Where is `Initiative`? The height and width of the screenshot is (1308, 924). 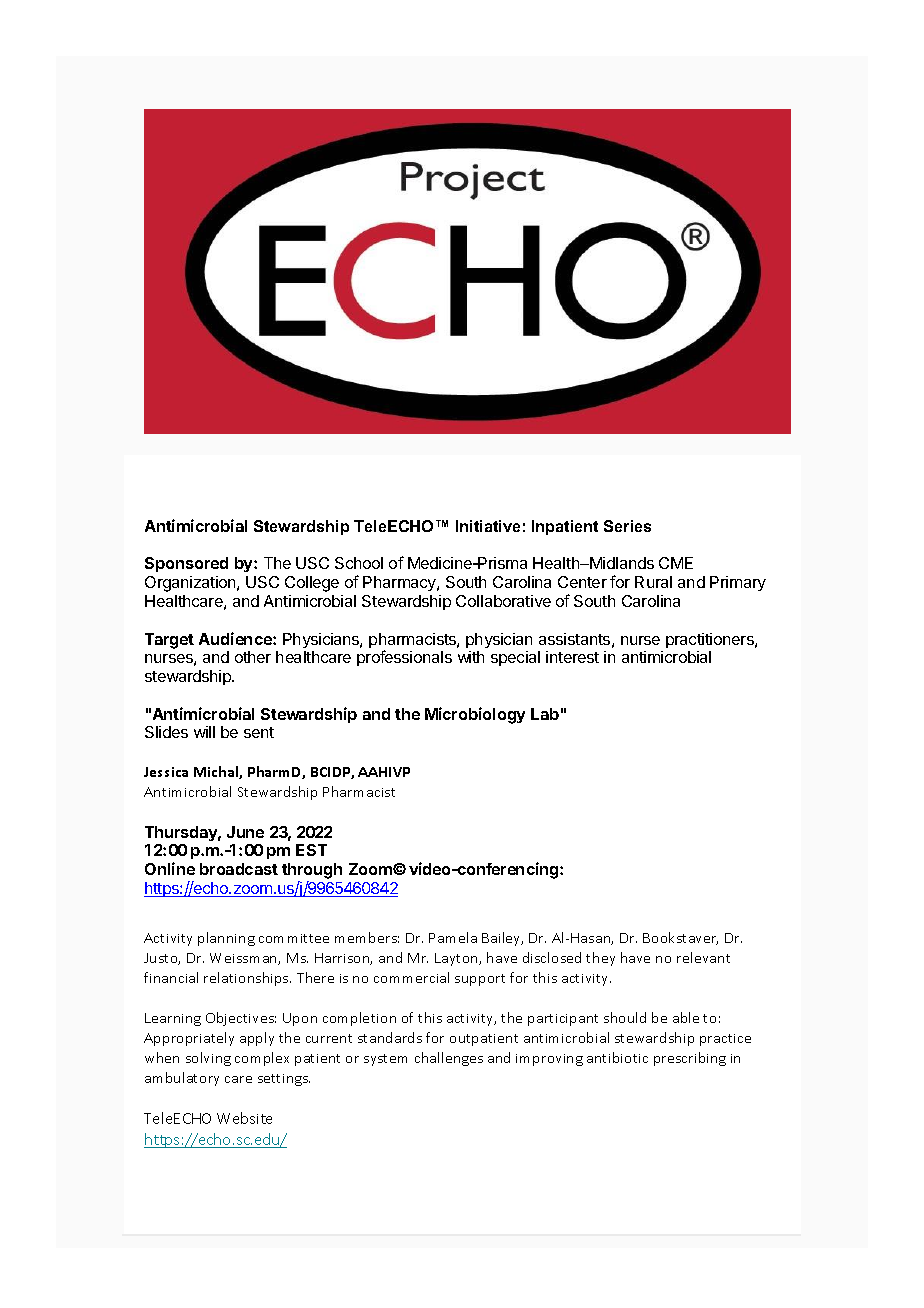 Initiative is located at coordinates (488, 526).
